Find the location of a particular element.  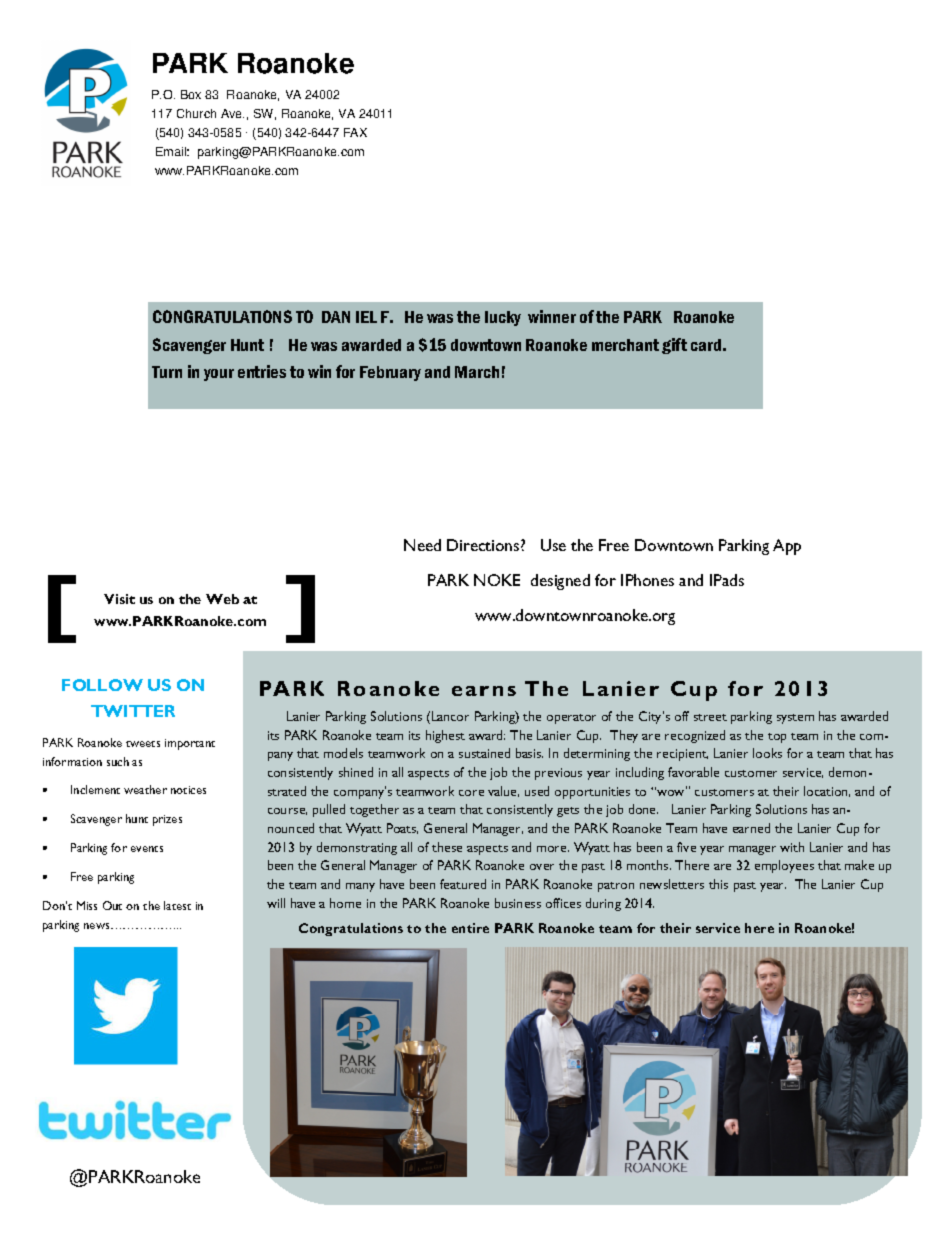

March is located at coordinates (477, 372).
